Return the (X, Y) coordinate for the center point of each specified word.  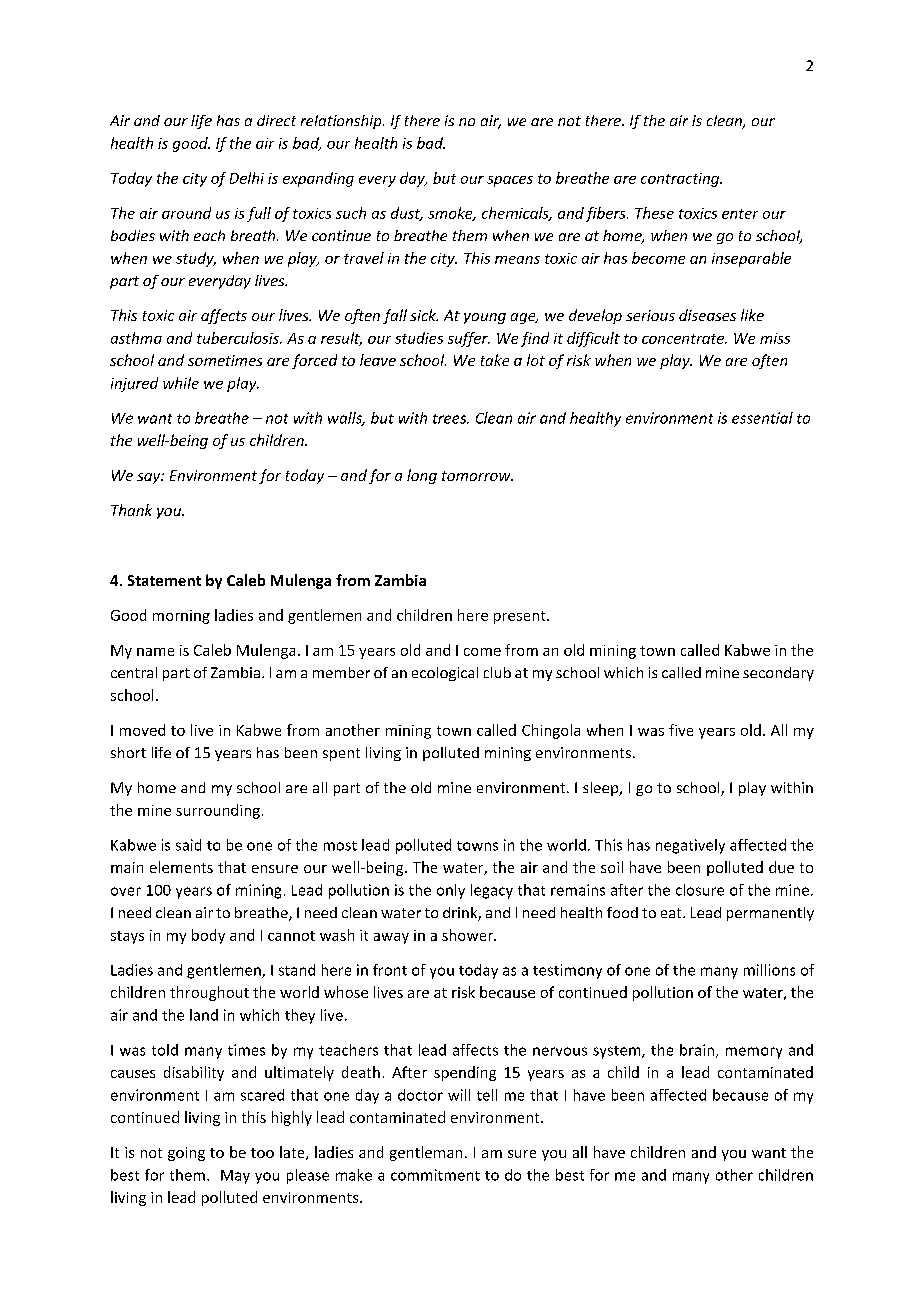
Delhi (247, 178)
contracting (681, 180)
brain (697, 1050)
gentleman (426, 1153)
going (186, 1154)
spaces (510, 181)
